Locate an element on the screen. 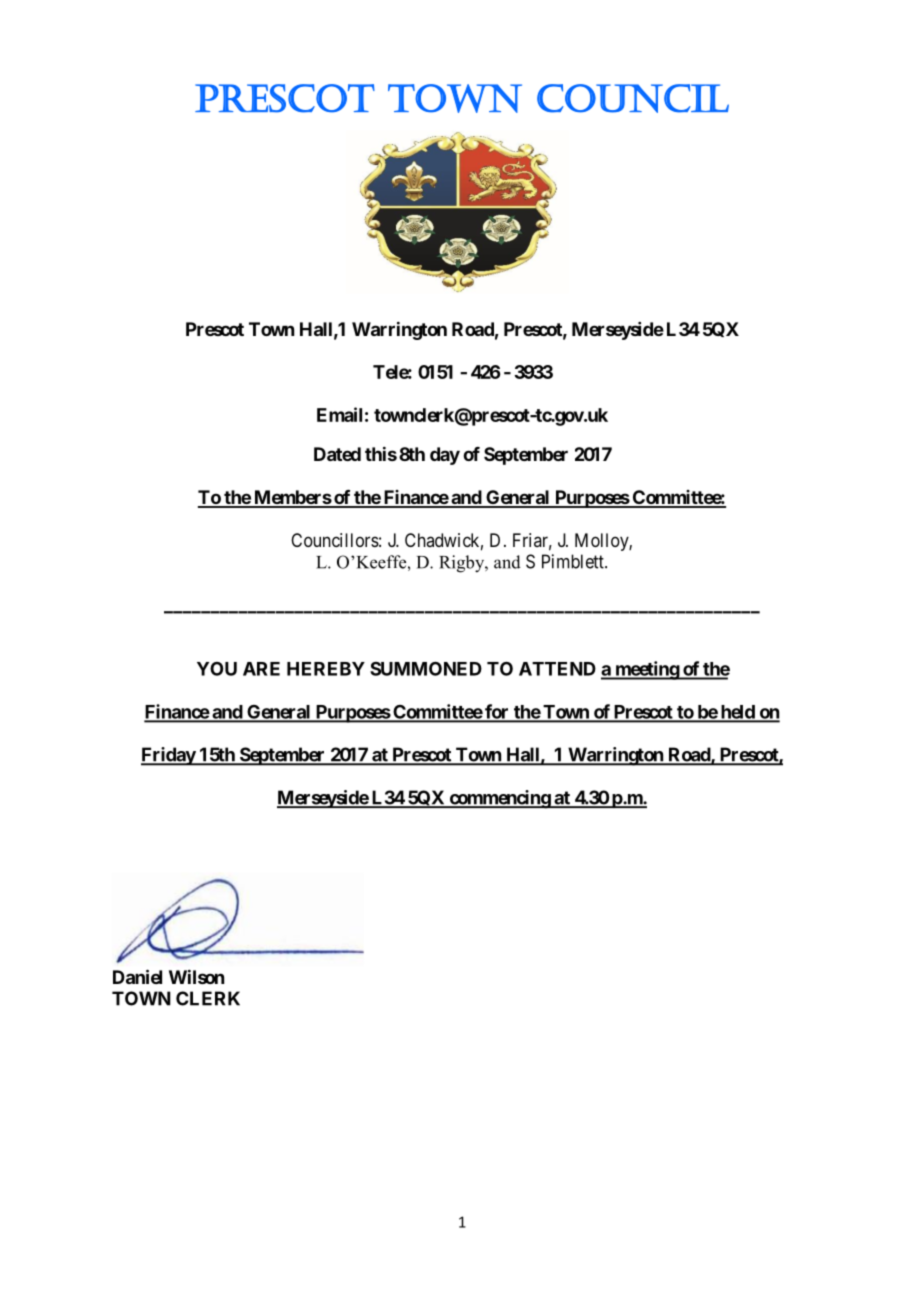 This screenshot has height=1308, width=924. commencing is located at coordinates (499, 799).
